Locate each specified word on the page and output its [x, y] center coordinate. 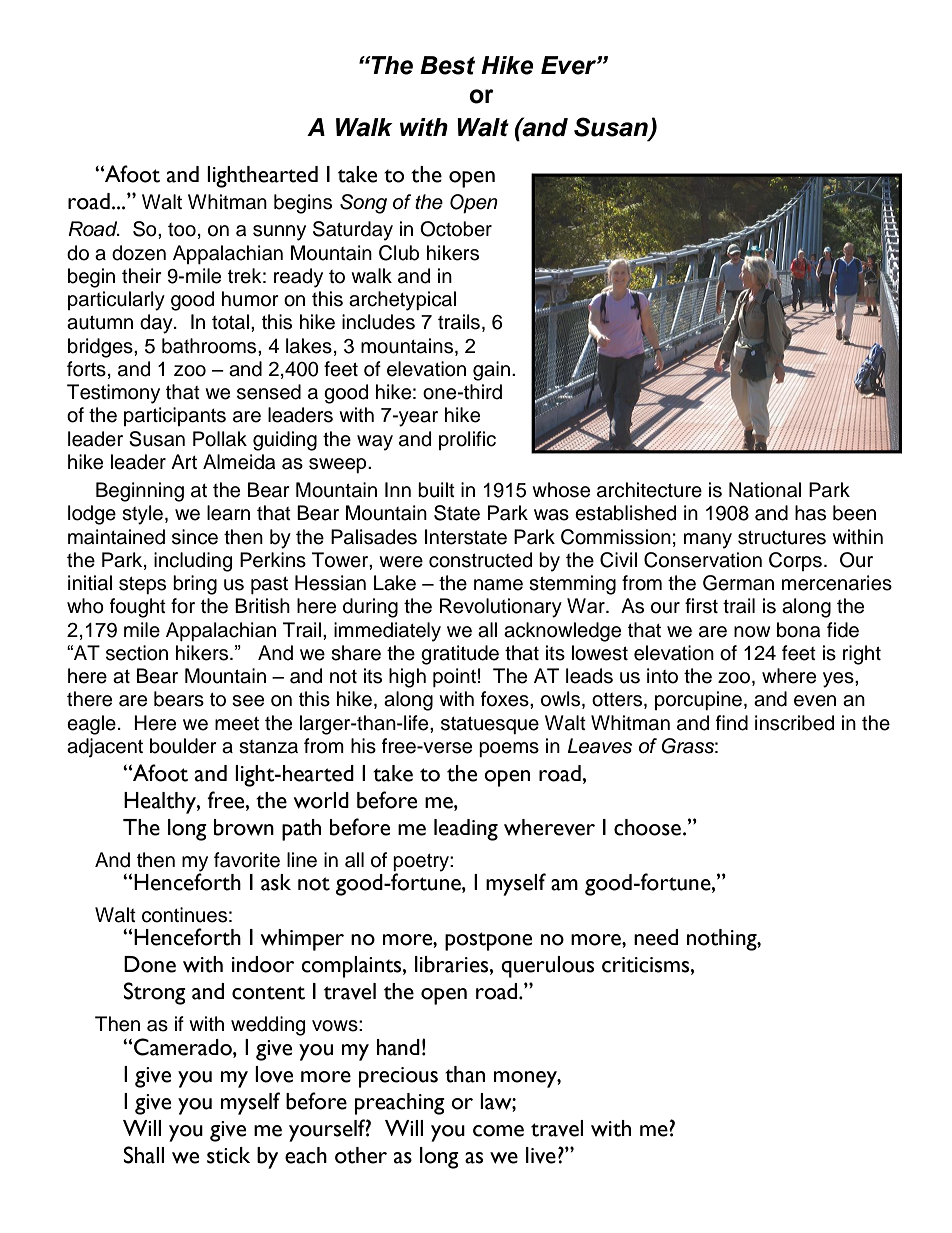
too [182, 230]
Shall [144, 1155]
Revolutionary [501, 608]
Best [447, 65]
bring [195, 585]
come [498, 1131]
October [456, 229]
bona [798, 630]
